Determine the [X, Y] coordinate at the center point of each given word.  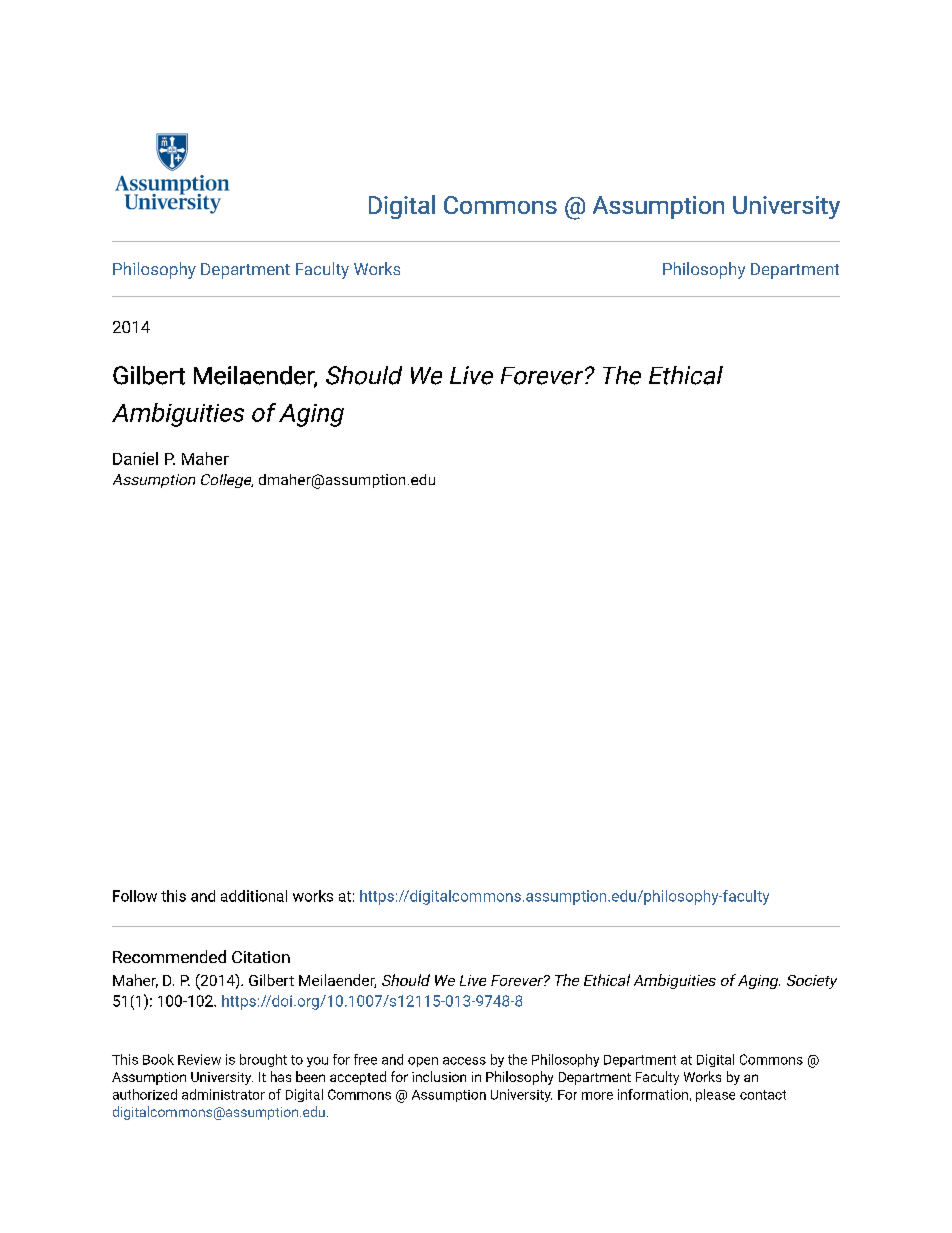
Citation [261, 957]
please [715, 1095]
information [653, 1094]
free [365, 1059]
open [423, 1062]
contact [763, 1095]
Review [199, 1059]
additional [254, 896]
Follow [135, 896]
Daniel [135, 458]
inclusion [439, 1076]
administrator [223, 1094]
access [464, 1061]
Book [158, 1059]
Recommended [169, 956]
